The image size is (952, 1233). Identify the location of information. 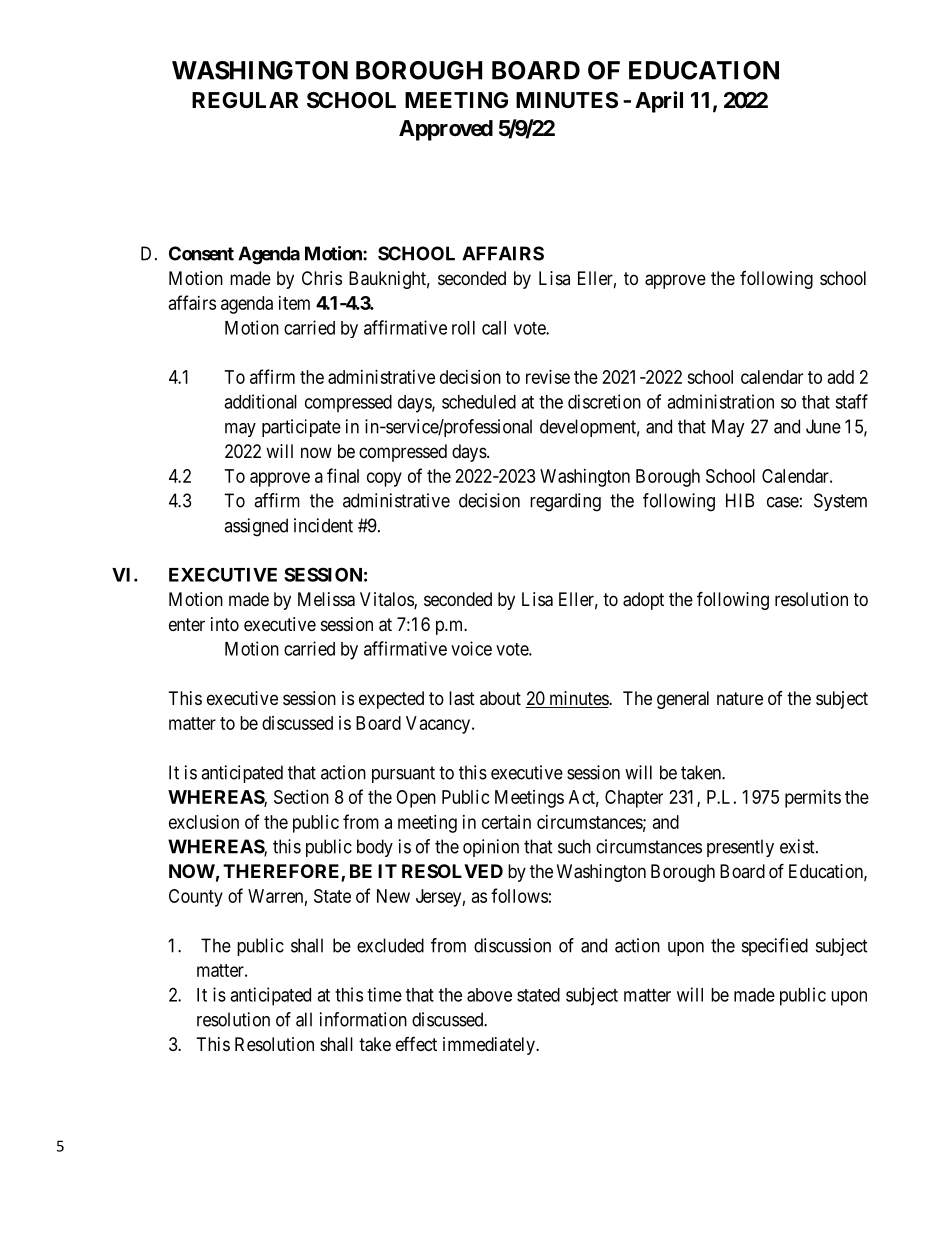
(363, 1019).
